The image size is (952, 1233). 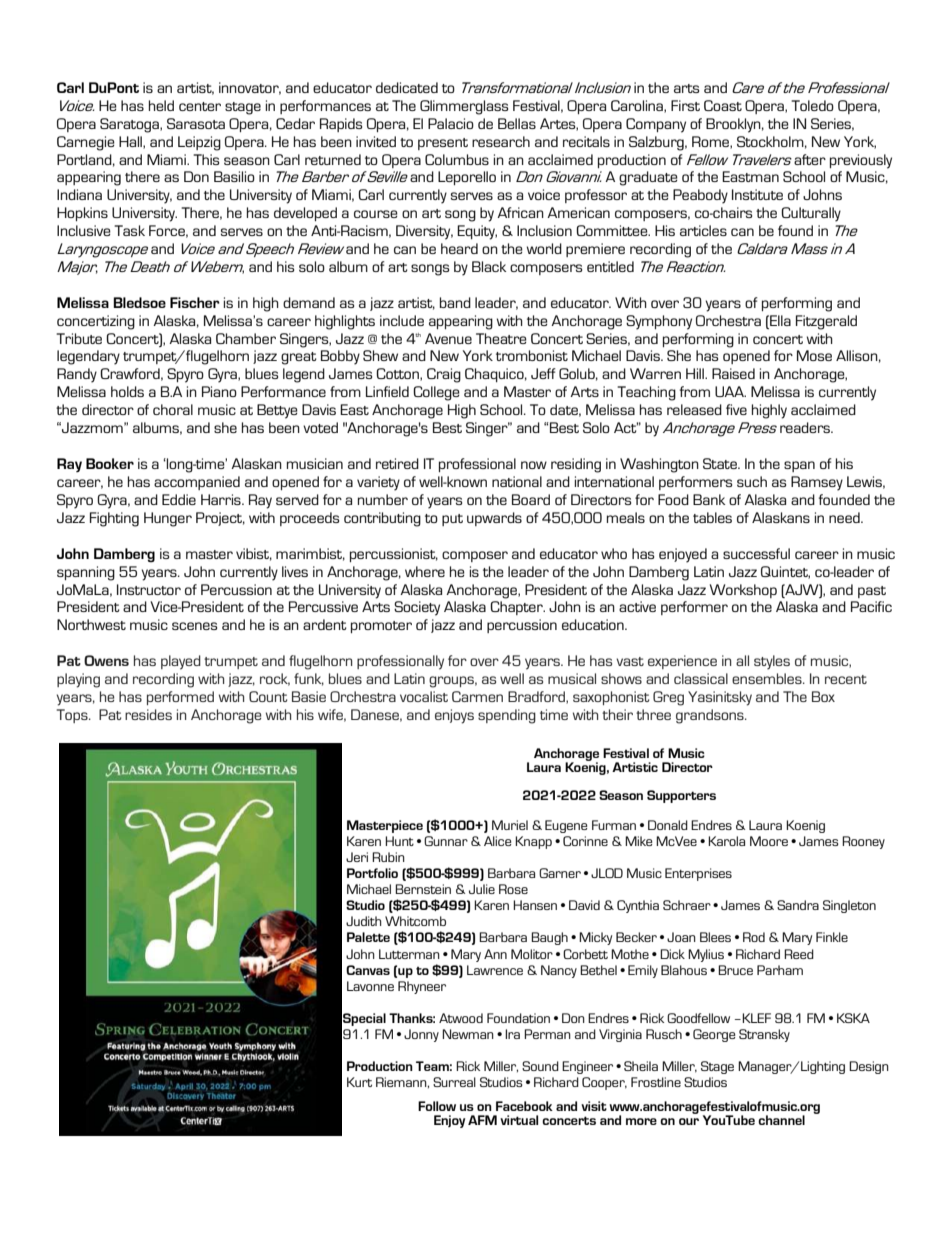 What do you see at coordinates (149, 589) in the screenshot?
I see `Instructor` at bounding box center [149, 589].
